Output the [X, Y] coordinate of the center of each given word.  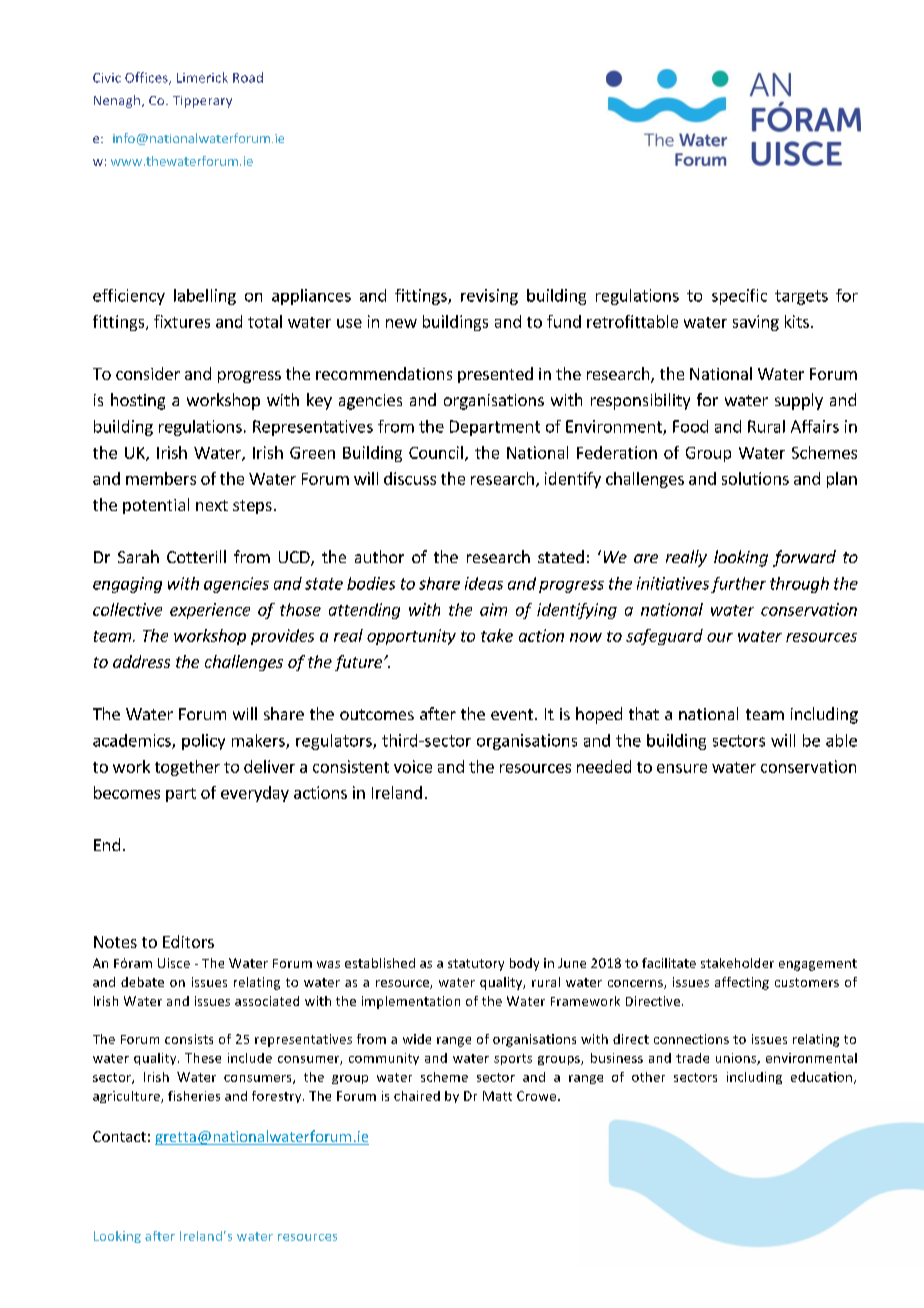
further [738, 585]
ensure [682, 768]
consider [148, 373]
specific [739, 297]
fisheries [194, 1096]
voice [413, 766]
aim [493, 609]
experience [210, 611]
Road [248, 77]
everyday [255, 794]
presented [495, 375]
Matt [497, 1096]
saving [756, 323]
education [821, 1077]
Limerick [202, 77]
